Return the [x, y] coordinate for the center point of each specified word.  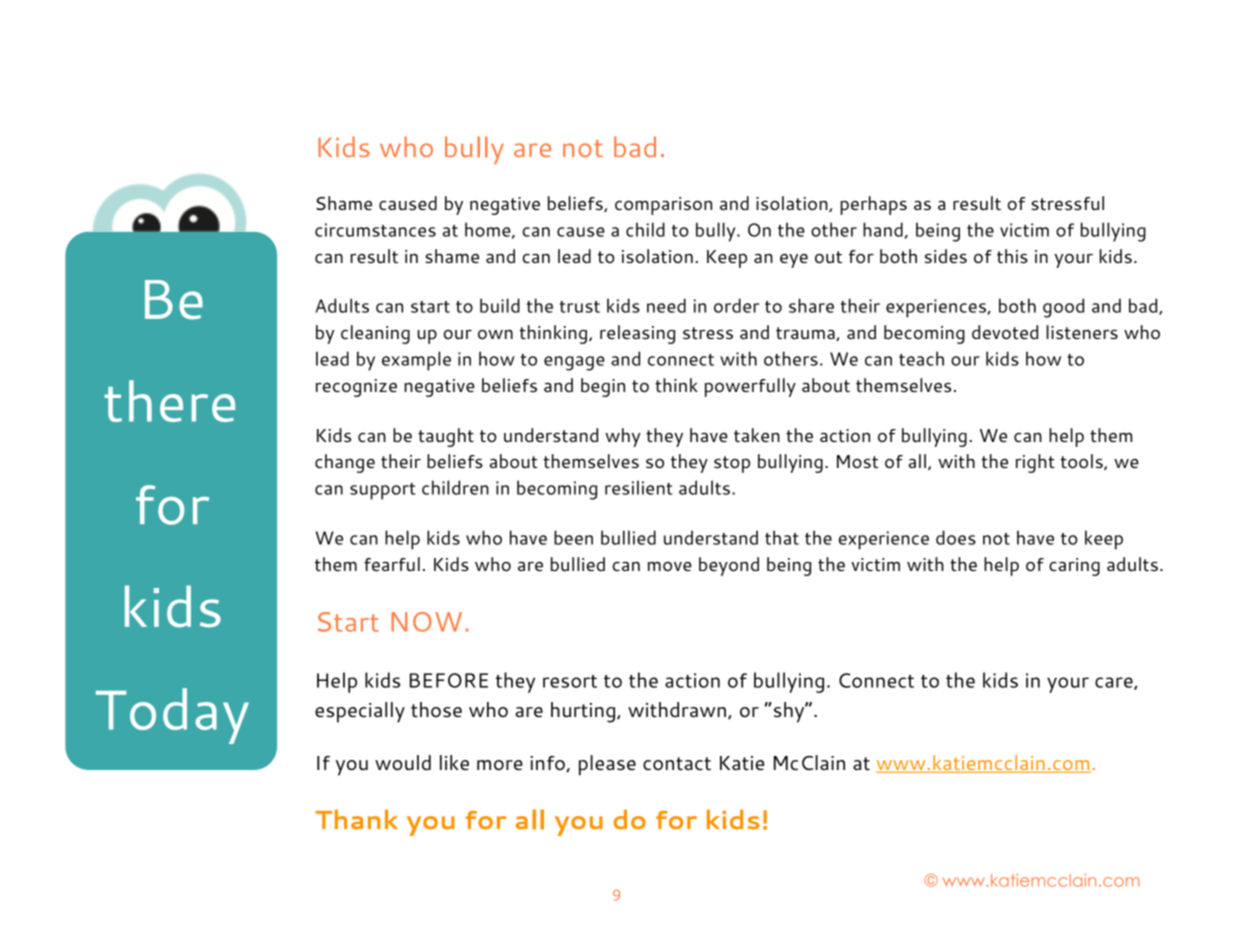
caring [1074, 567]
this [1012, 256]
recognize [356, 388]
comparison [663, 206]
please [607, 765]
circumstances [375, 230]
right [1035, 463]
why [623, 437]
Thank [356, 819]
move [670, 566]
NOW [426, 622]
